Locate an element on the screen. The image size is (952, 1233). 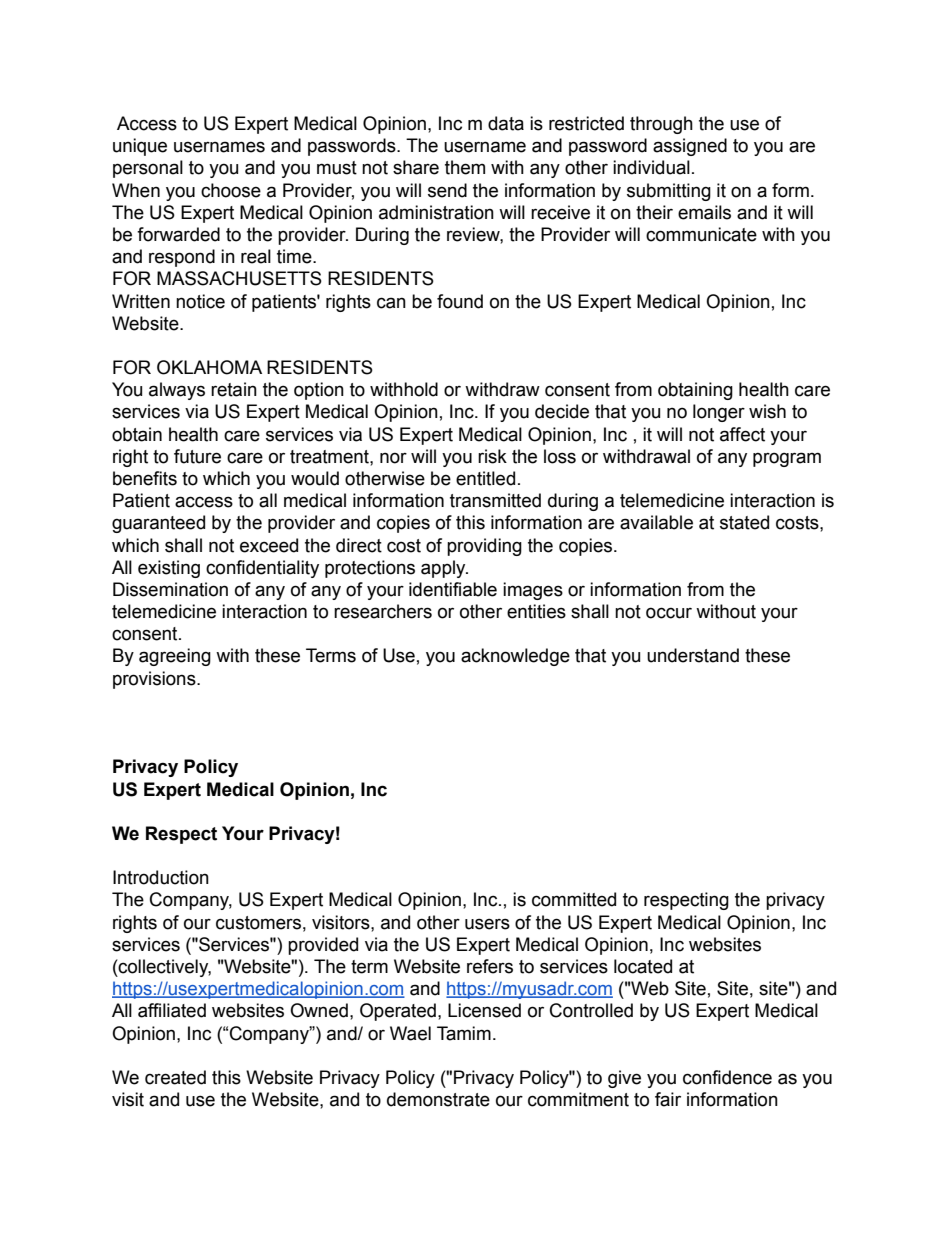
understand is located at coordinates (693, 655).
